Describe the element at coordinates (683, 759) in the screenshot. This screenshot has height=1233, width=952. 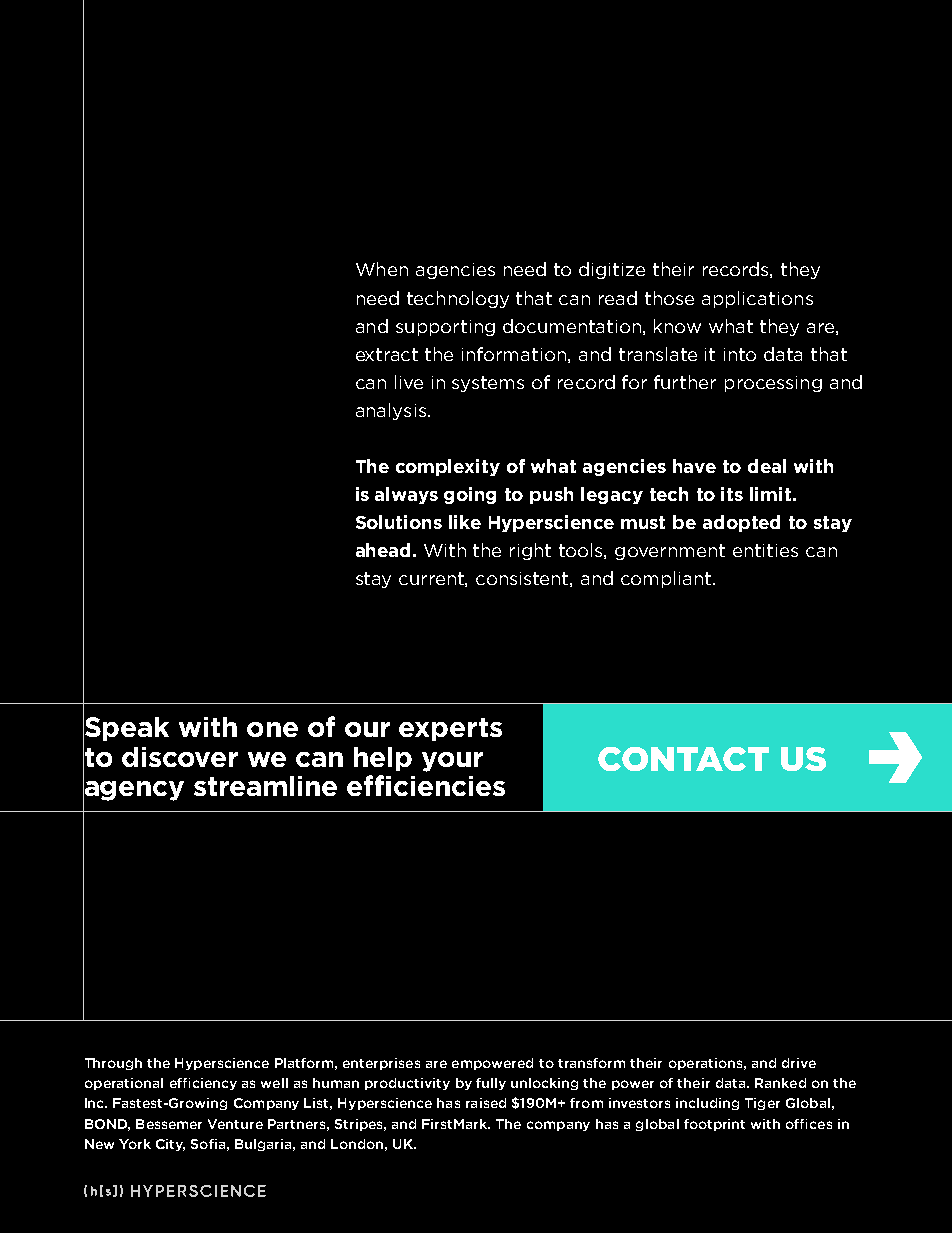
I see `CONTACT` at that location.
